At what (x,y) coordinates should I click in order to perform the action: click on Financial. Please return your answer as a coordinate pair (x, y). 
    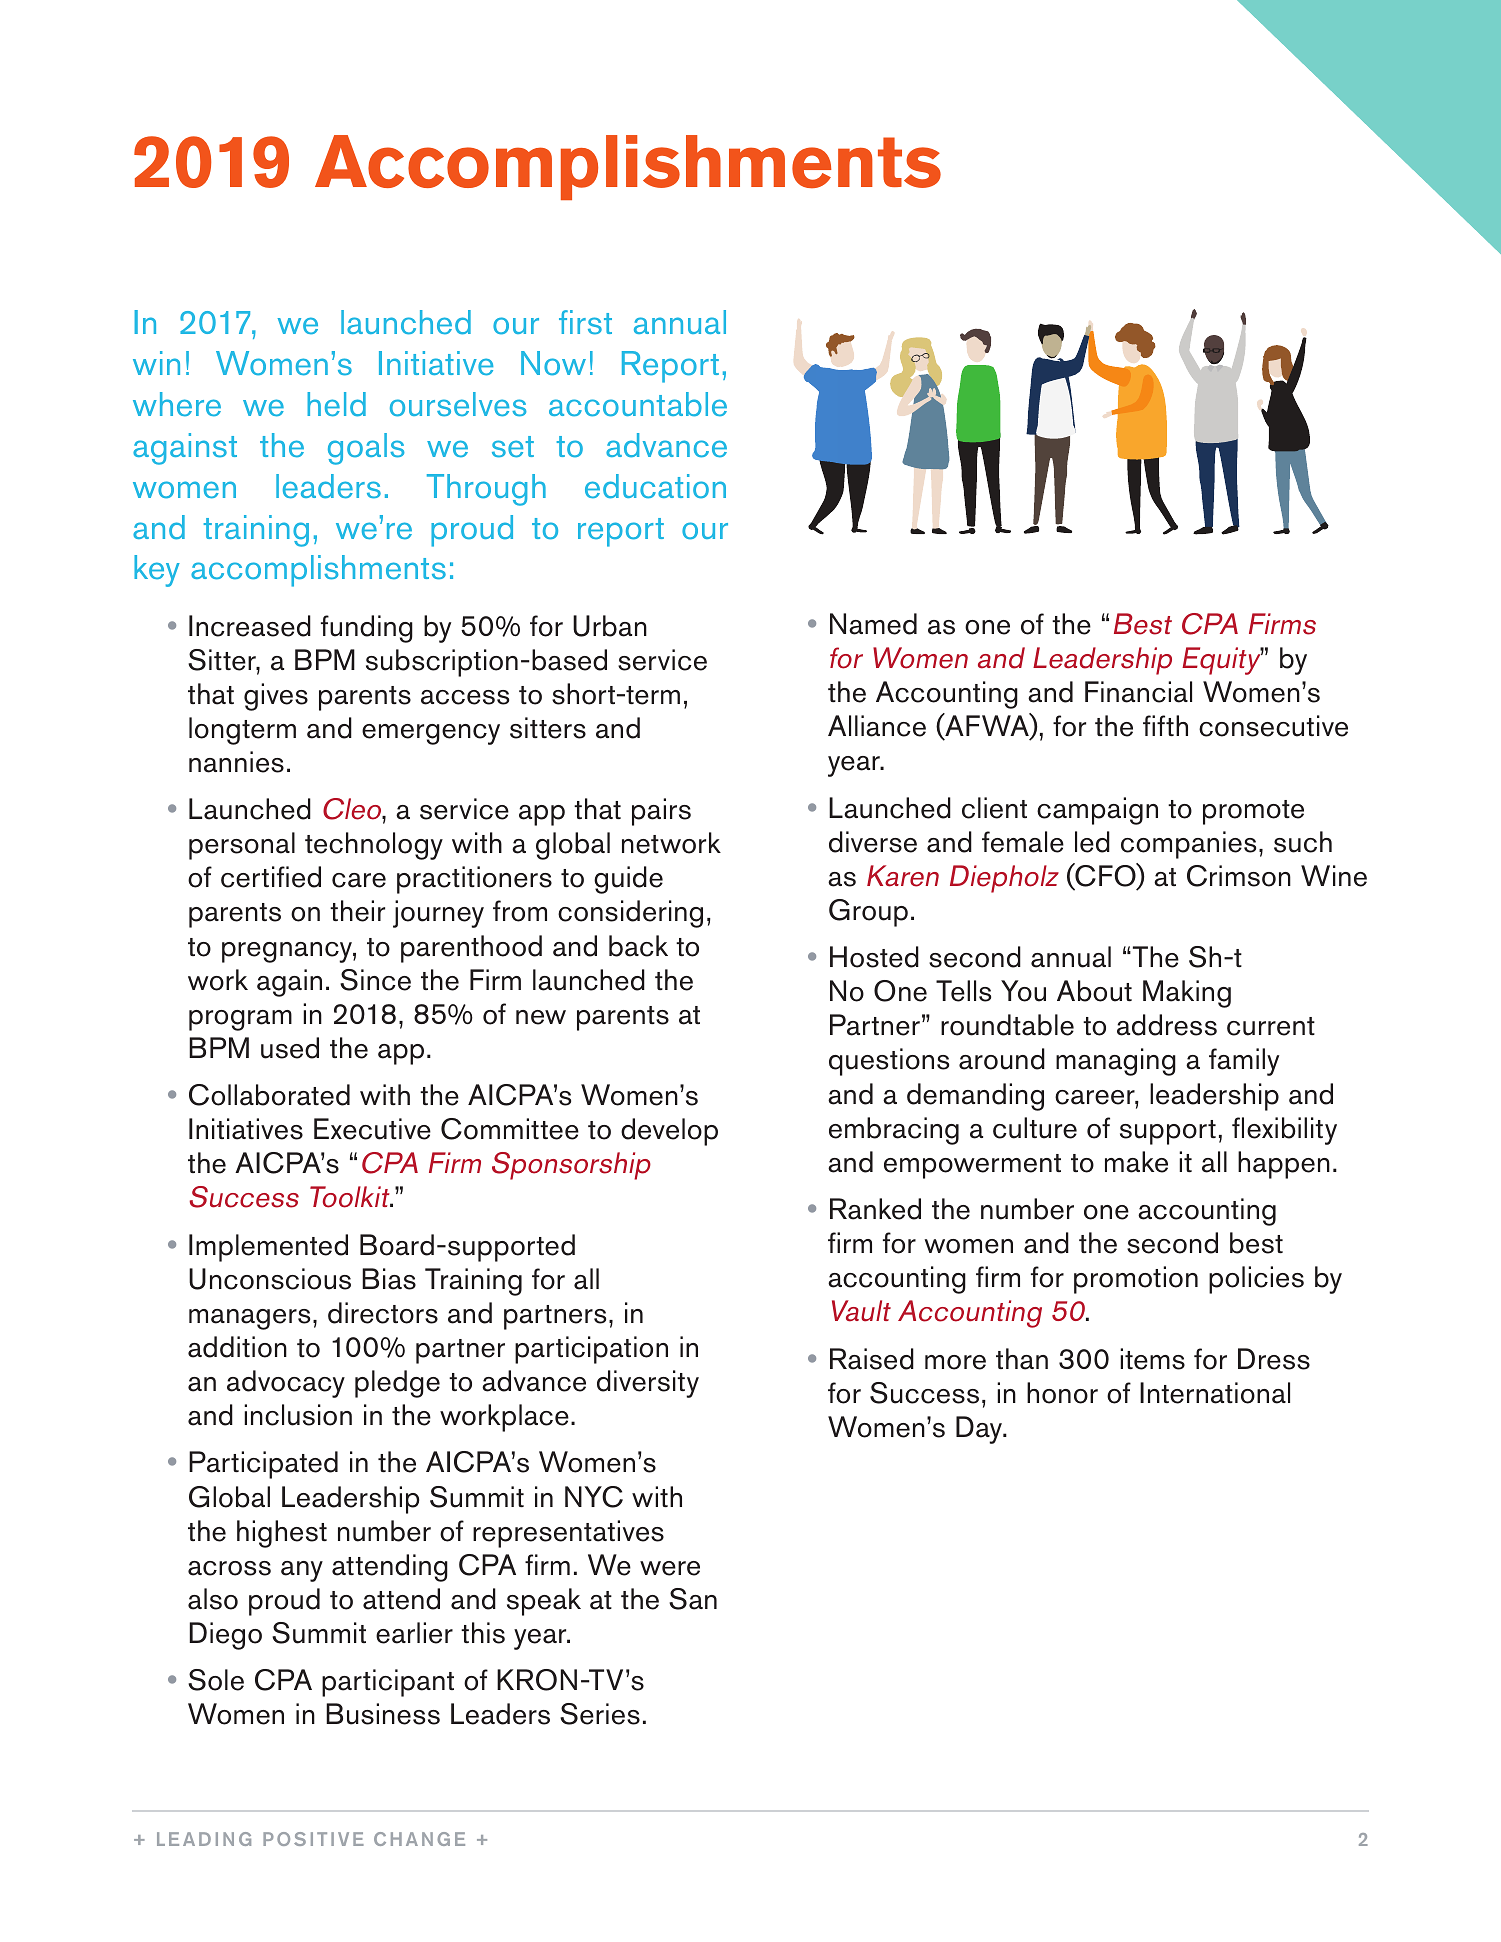
    Looking at the image, I should click on (1138, 692).
